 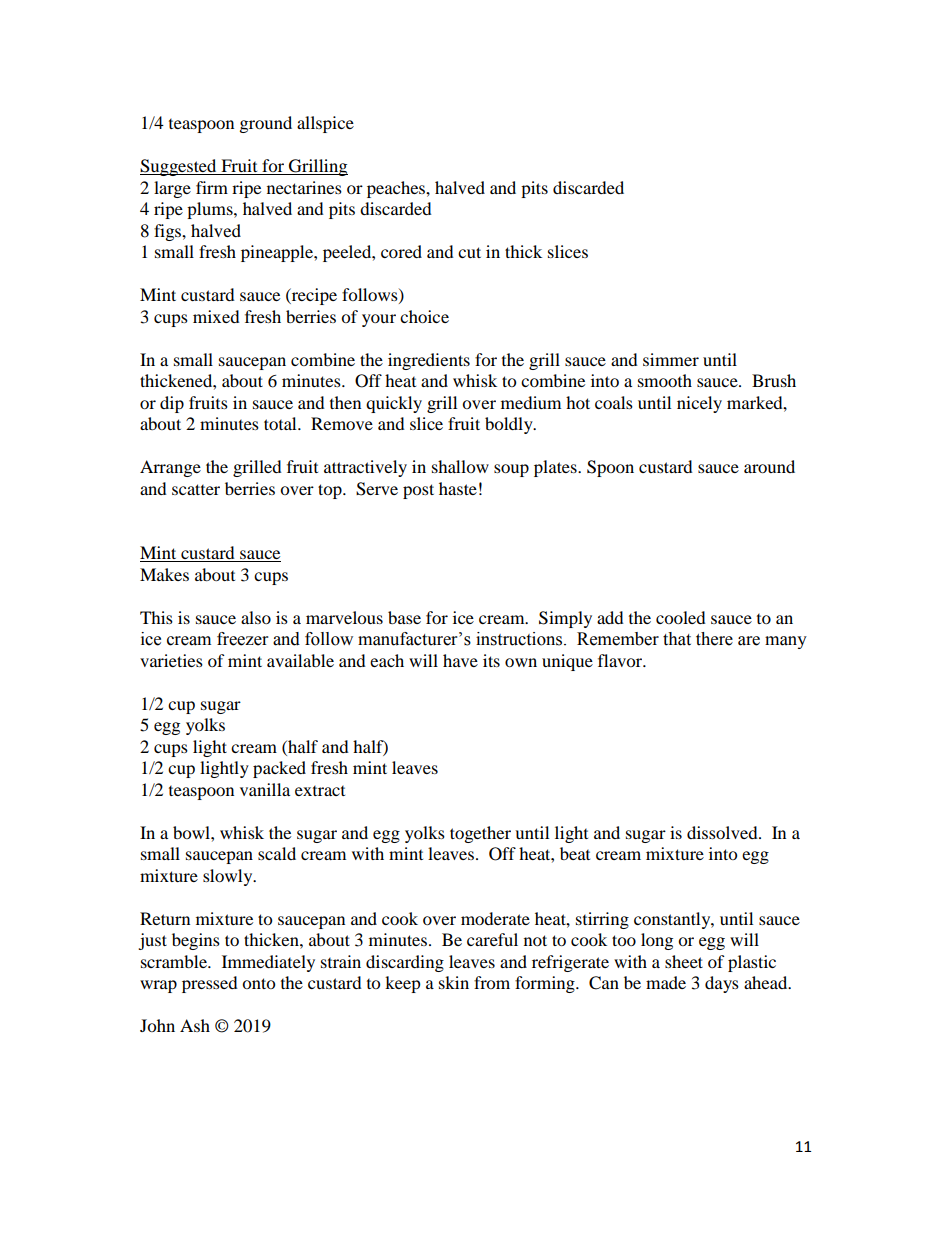 What do you see at coordinates (454, 982) in the screenshot?
I see `skin` at bounding box center [454, 982].
